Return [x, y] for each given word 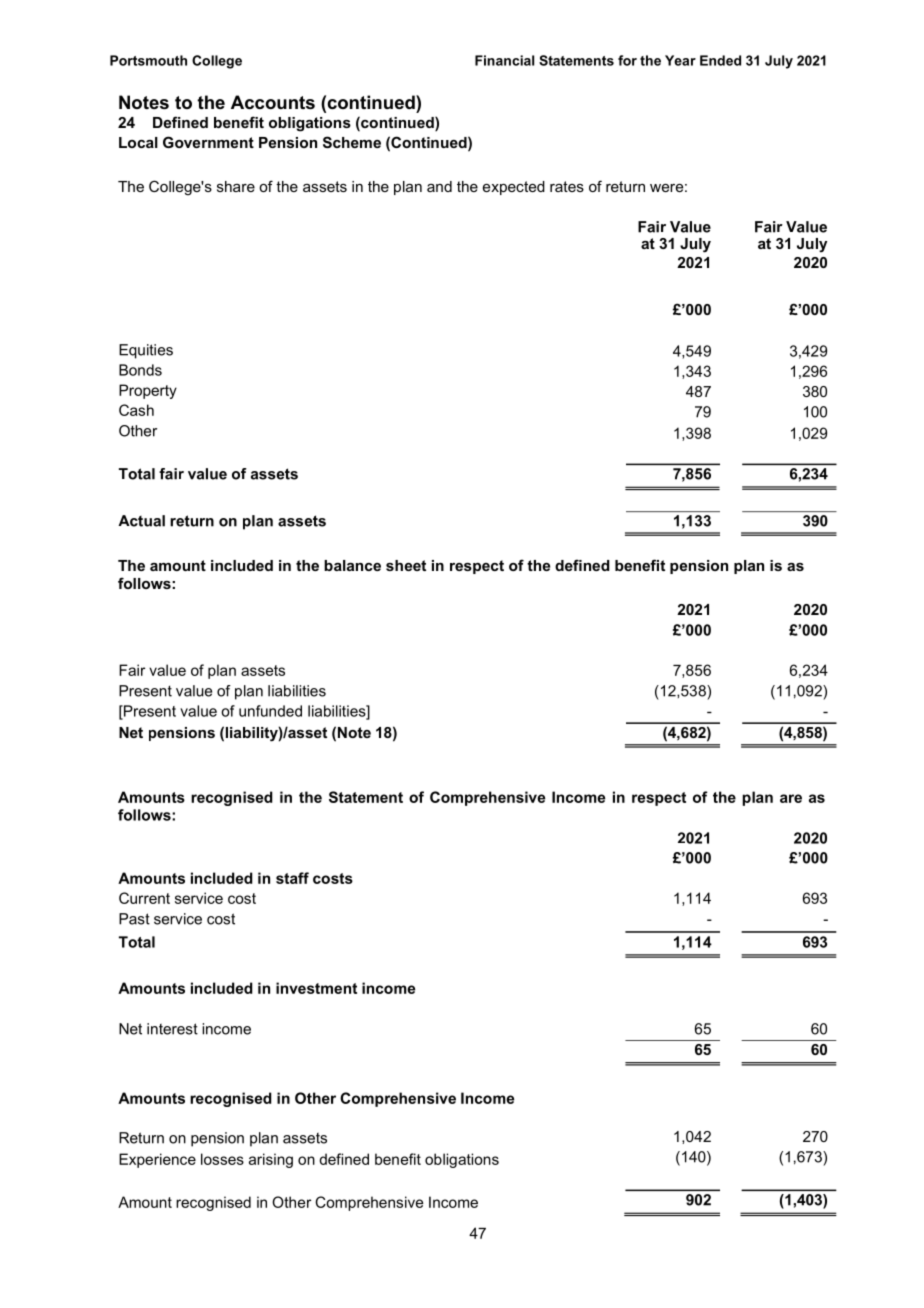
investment [316, 988]
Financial [504, 60]
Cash [136, 410]
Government [208, 142]
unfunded [270, 711]
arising [271, 1160]
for [627, 60]
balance [352, 565]
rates [567, 186]
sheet [406, 565]
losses [222, 1159]
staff [292, 878]
